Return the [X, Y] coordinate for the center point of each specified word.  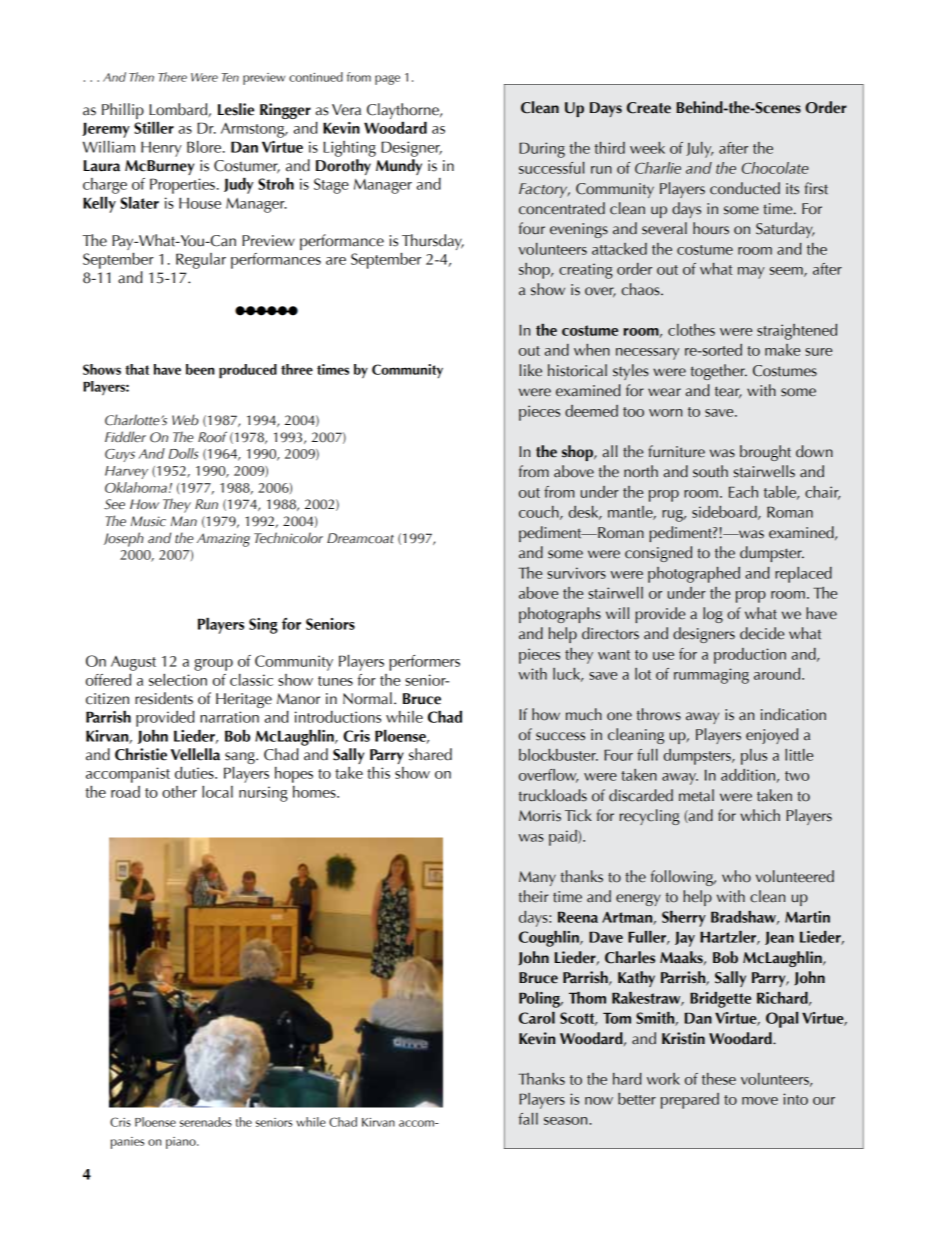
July [699, 150]
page [387, 80]
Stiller [154, 127]
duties [195, 772]
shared [430, 754]
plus [754, 757]
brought [765, 453]
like [531, 370]
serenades [206, 1122]
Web [185, 420]
